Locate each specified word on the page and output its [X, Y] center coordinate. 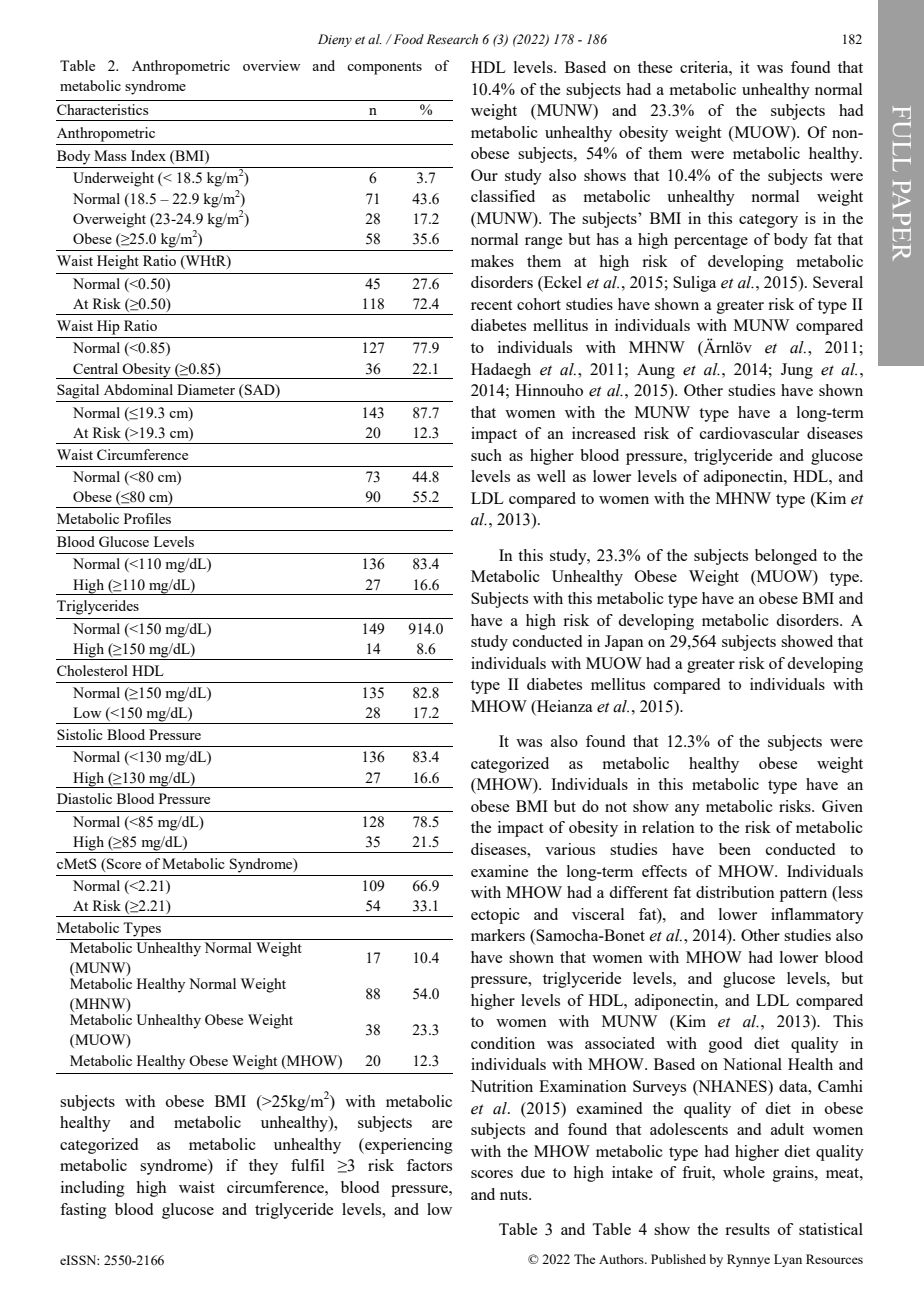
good [725, 1045]
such [486, 455]
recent [491, 305]
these [655, 67]
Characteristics [102, 109]
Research [452, 39]
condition [503, 1043]
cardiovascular [749, 433]
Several [838, 282]
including [93, 1189]
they [263, 1167]
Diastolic [84, 798]
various [570, 849]
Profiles [147, 518]
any [687, 810]
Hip [108, 327]
